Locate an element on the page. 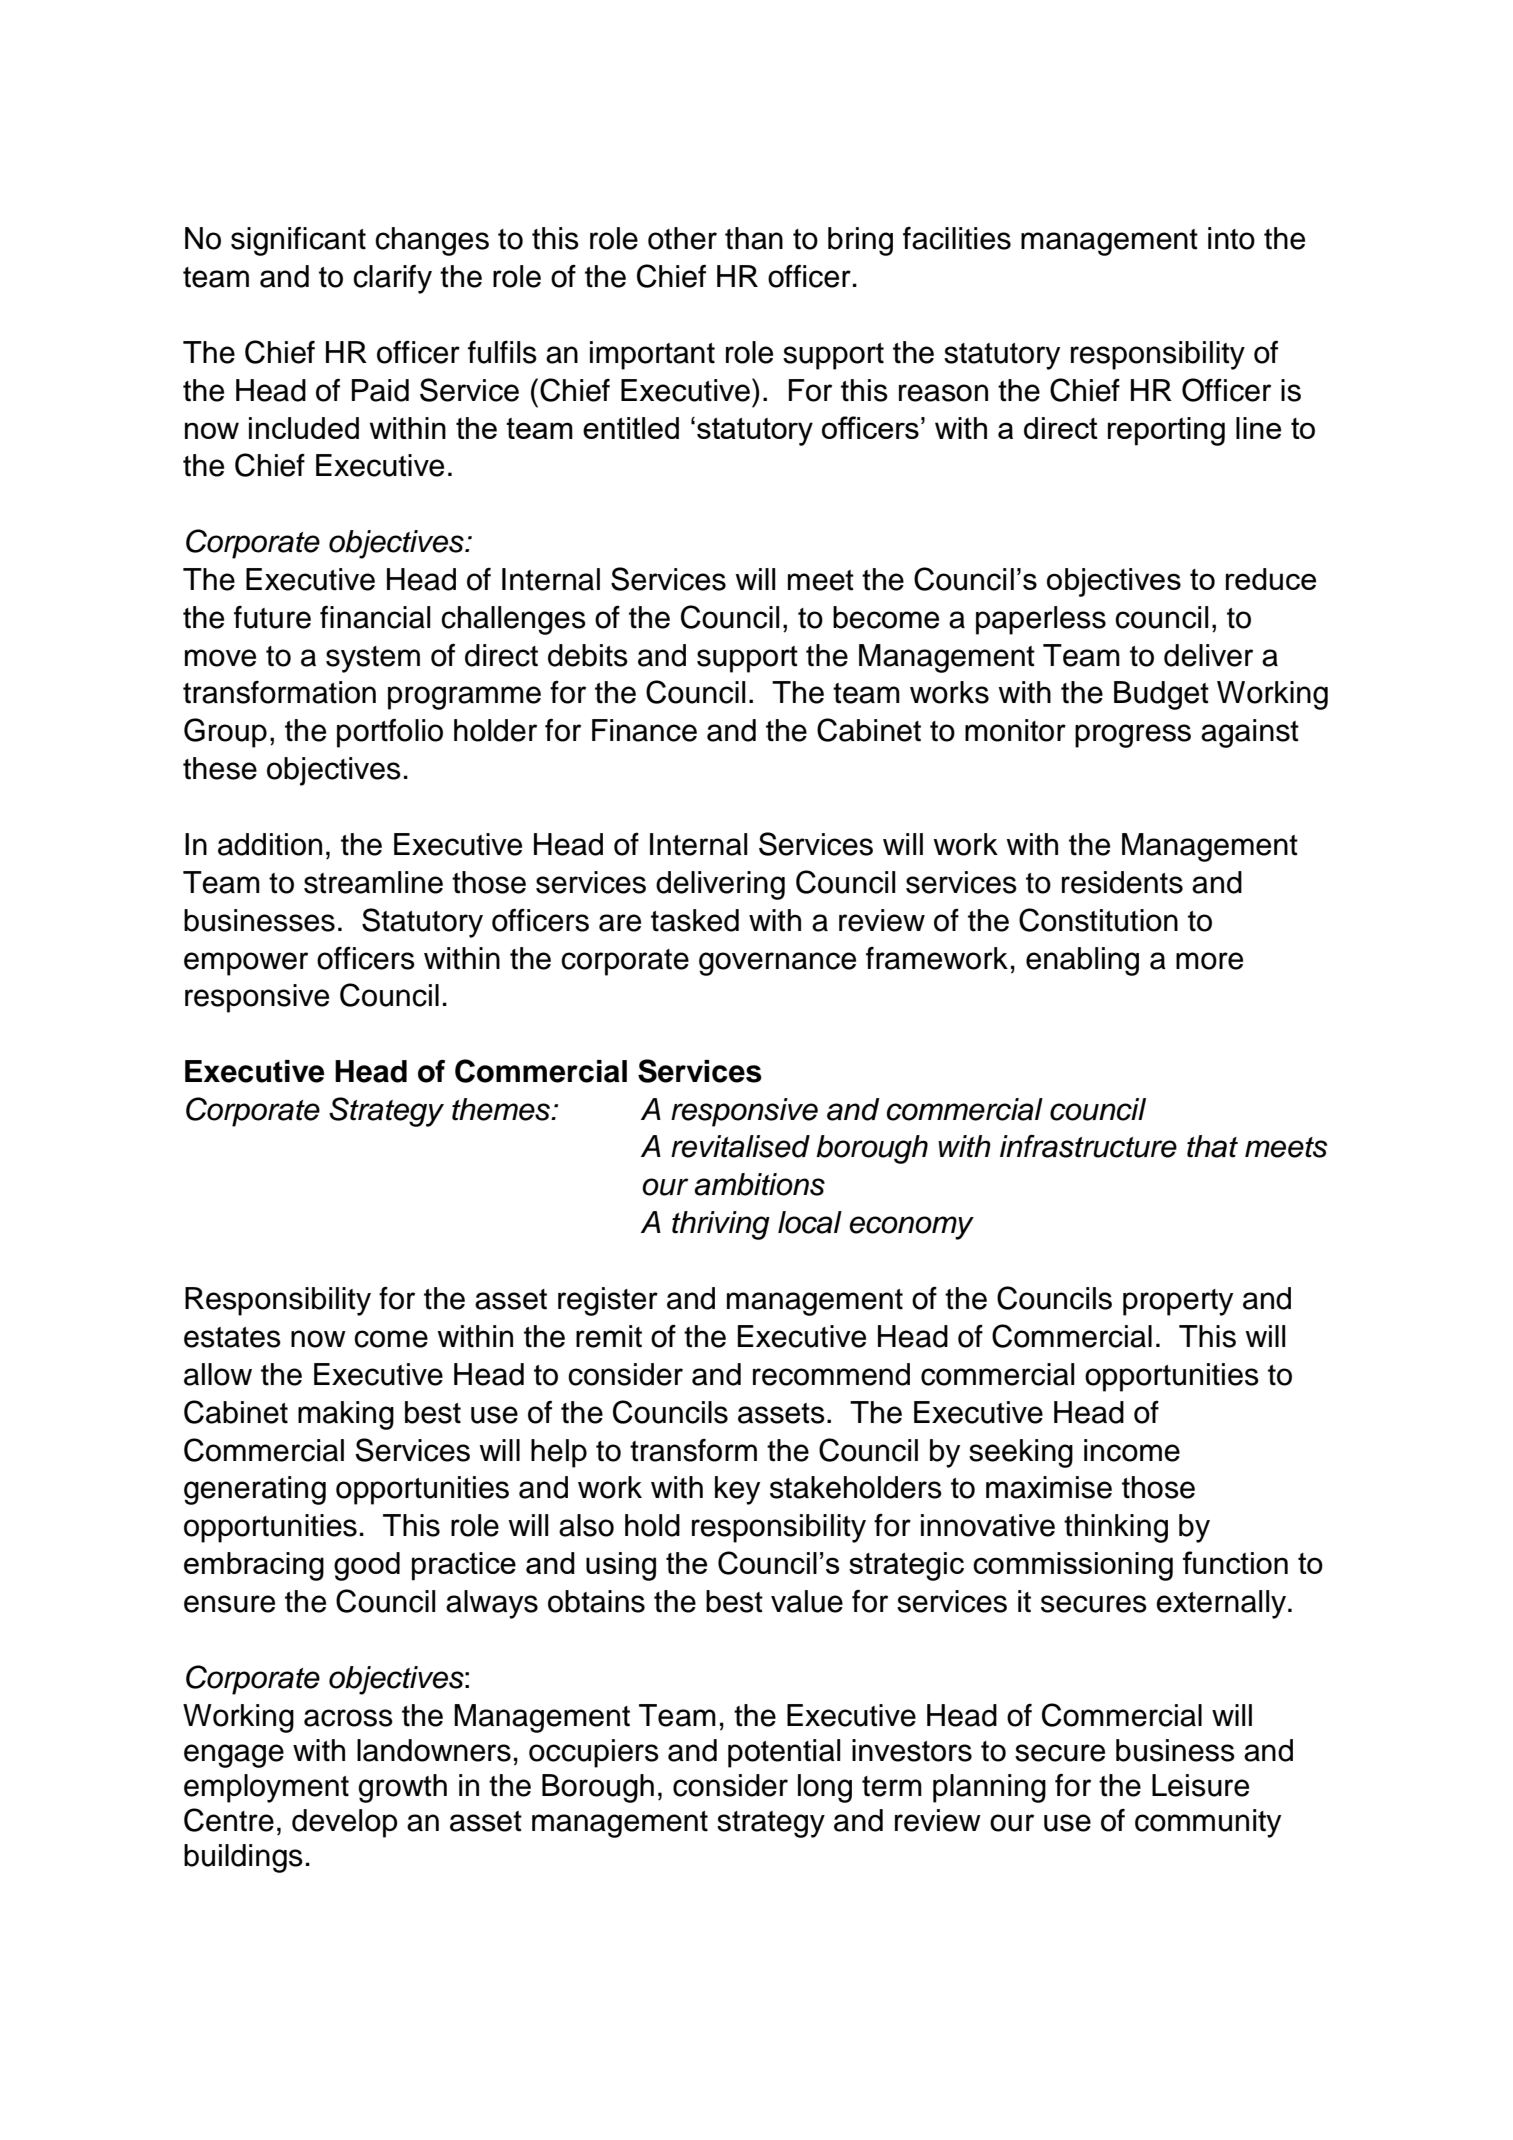 The width and height of the document is (1513, 2140). maximise is located at coordinates (1049, 1487).
